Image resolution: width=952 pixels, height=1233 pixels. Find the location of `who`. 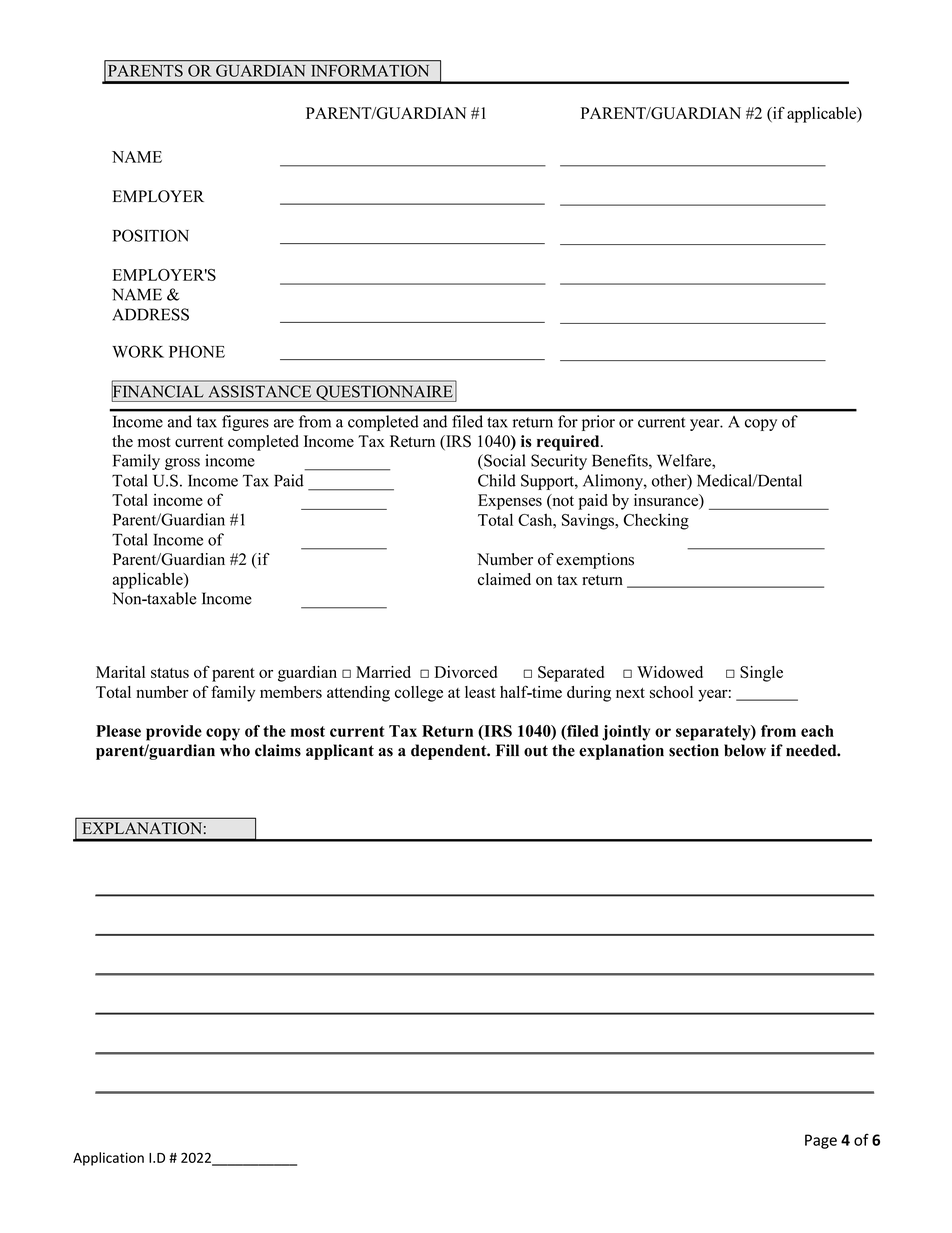

who is located at coordinates (235, 750).
